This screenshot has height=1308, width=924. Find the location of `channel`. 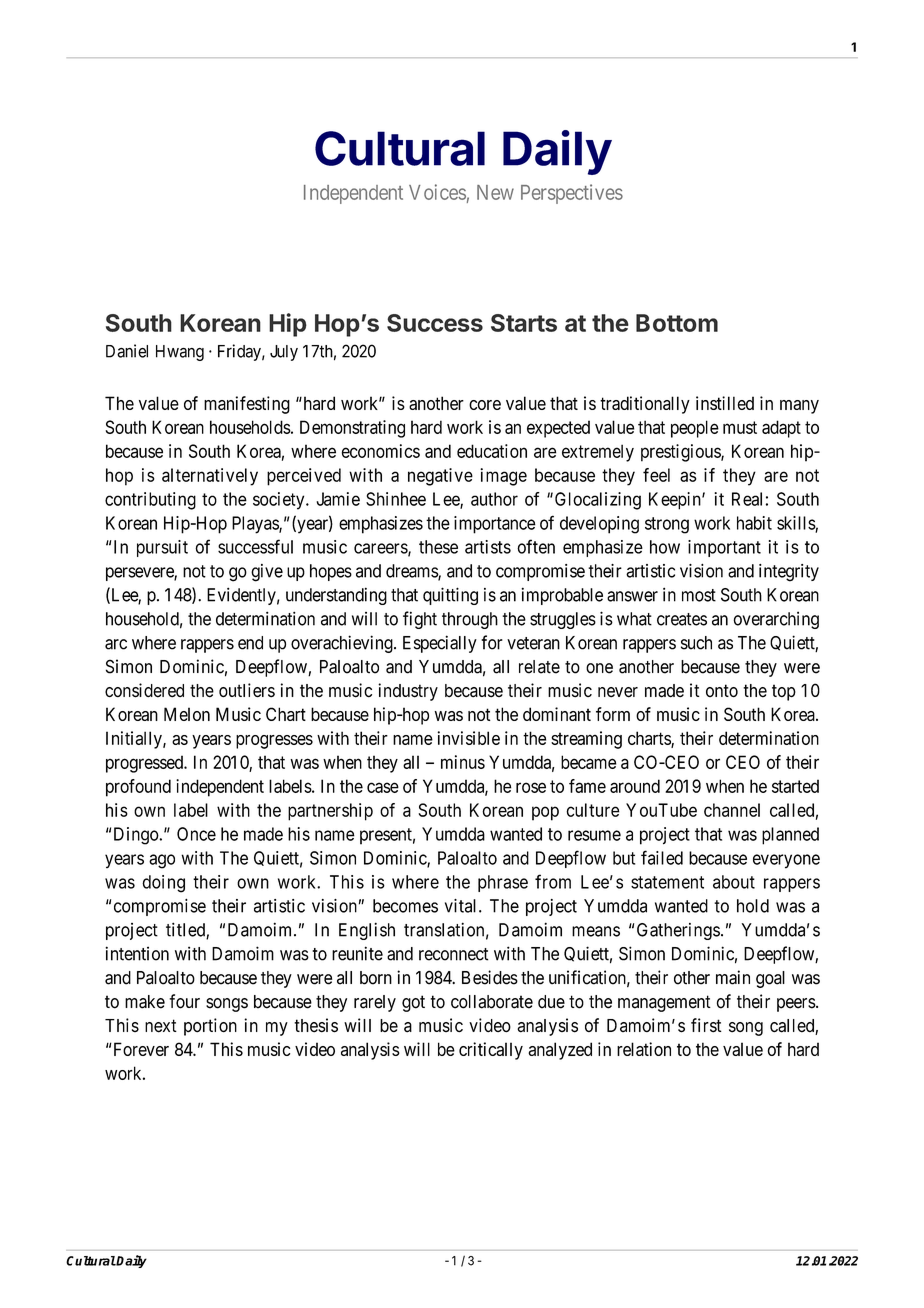

channel is located at coordinates (732, 810).
